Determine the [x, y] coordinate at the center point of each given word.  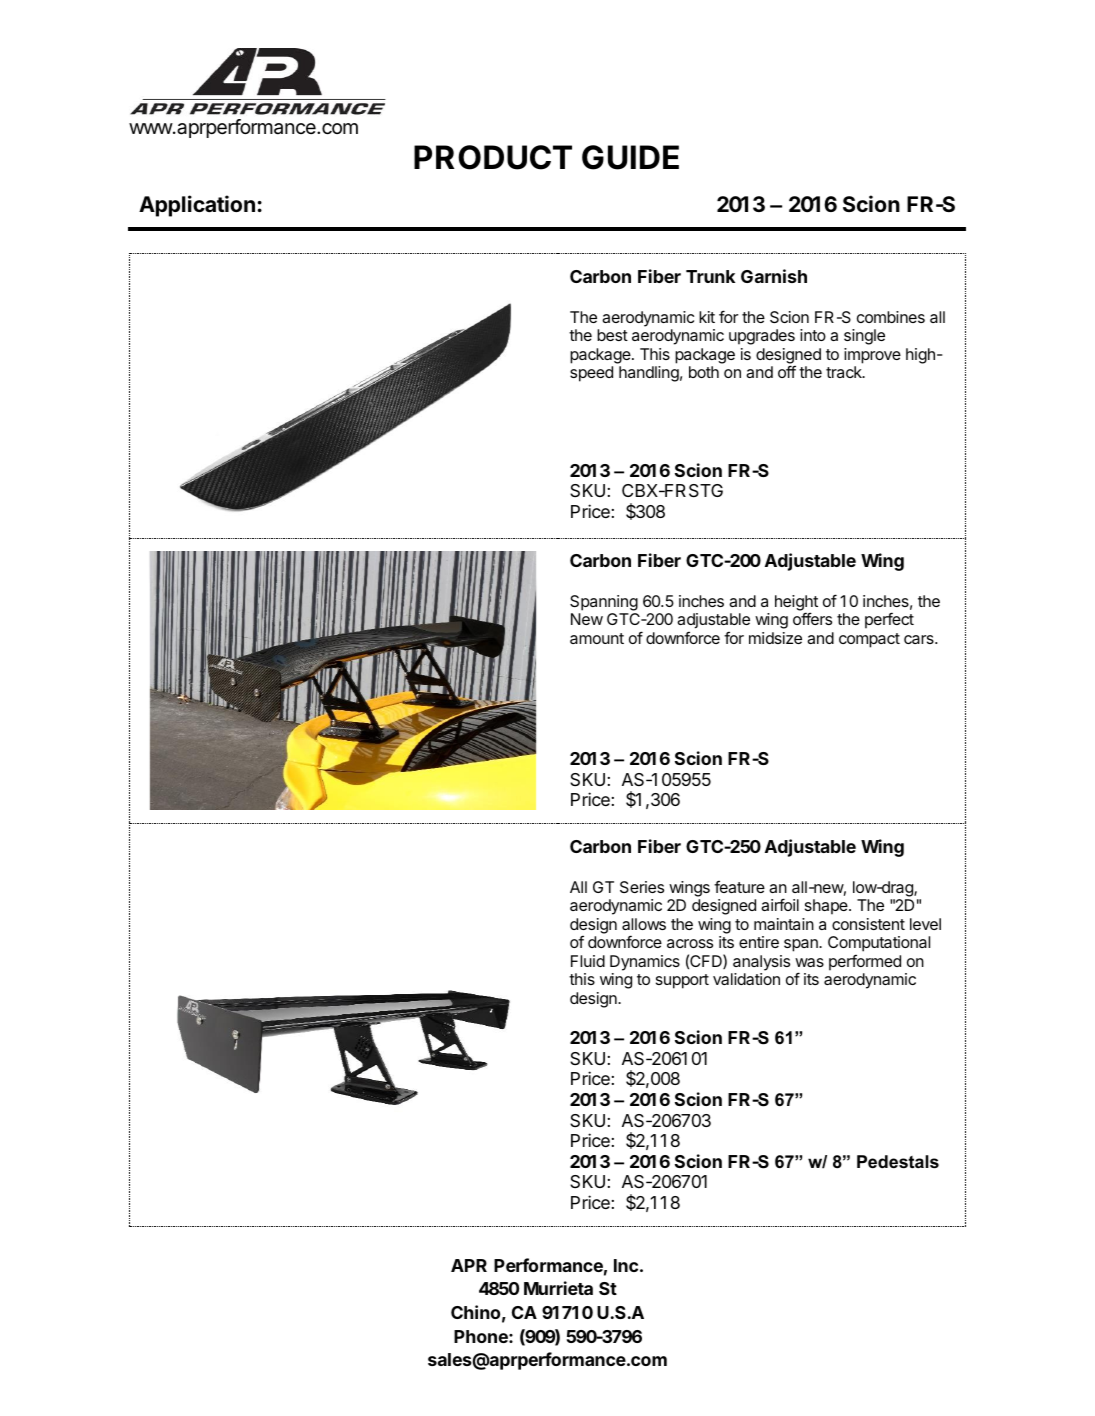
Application [197, 206]
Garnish [774, 276]
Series [642, 887]
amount [597, 638]
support [682, 981]
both [704, 372]
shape [827, 907]
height [796, 604]
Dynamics [645, 963]
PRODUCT [493, 157]
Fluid [588, 961]
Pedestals [898, 1162]
